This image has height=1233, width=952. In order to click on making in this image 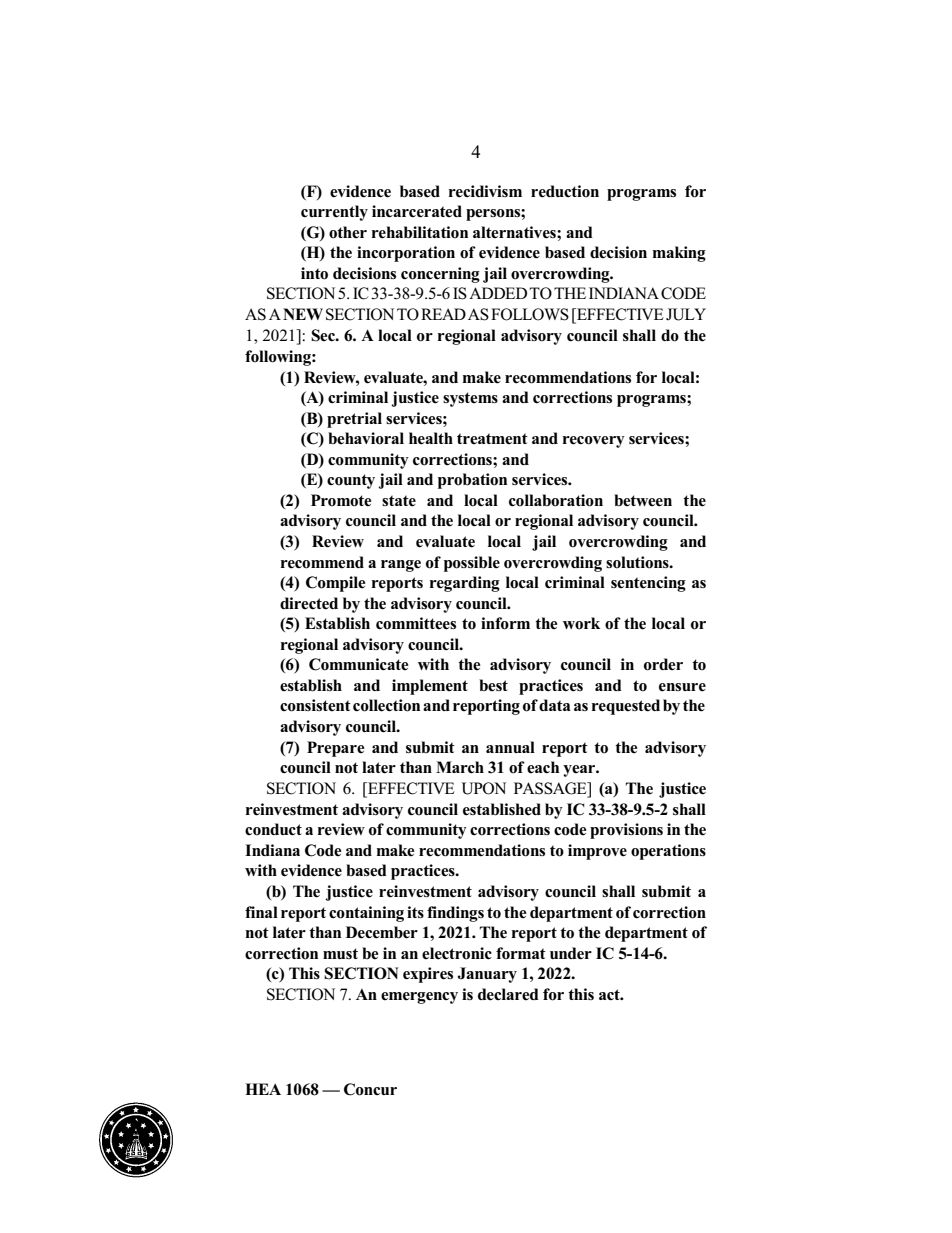, I will do `click(679, 254)`.
